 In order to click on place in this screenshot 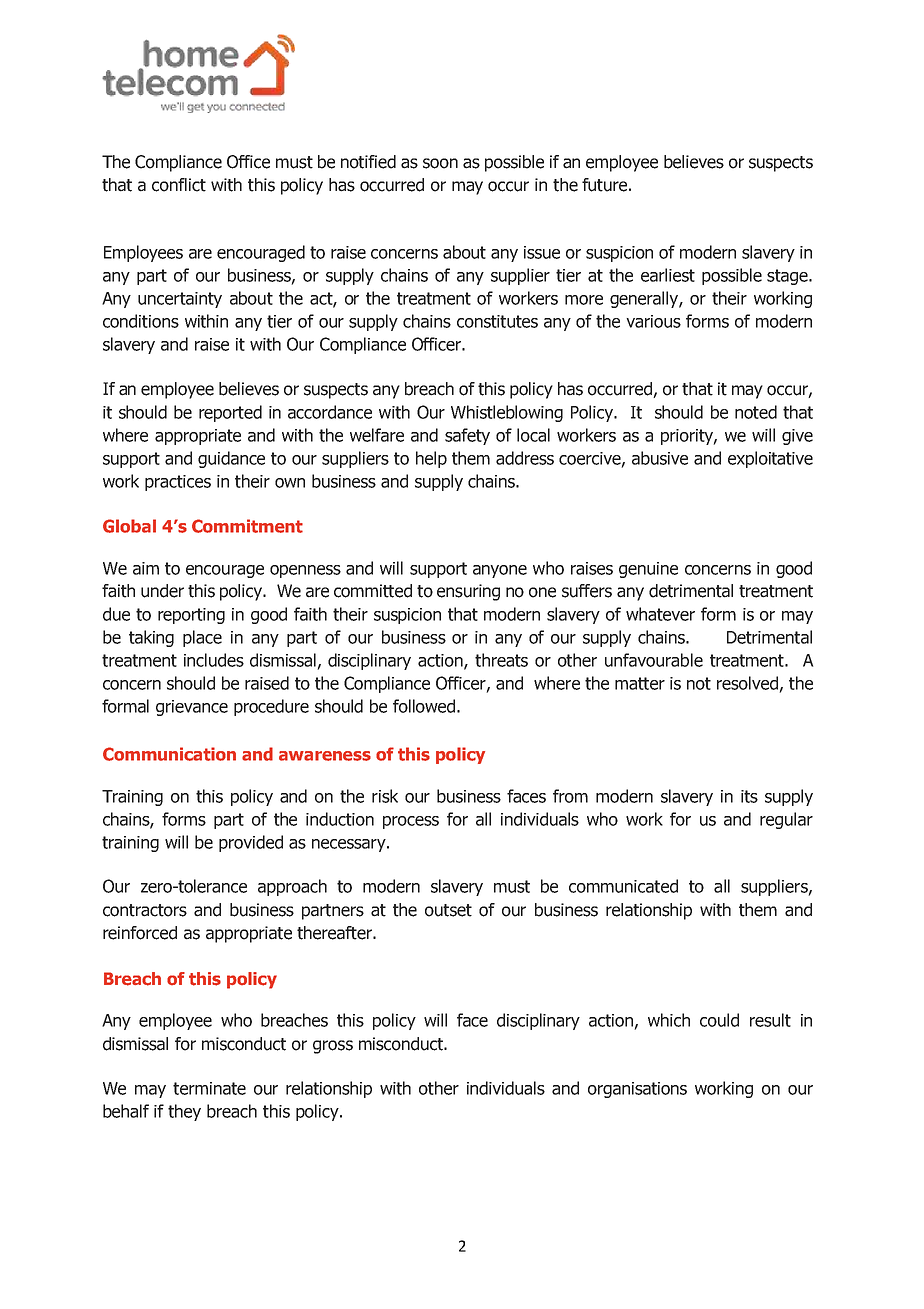, I will do `click(202, 638)`.
